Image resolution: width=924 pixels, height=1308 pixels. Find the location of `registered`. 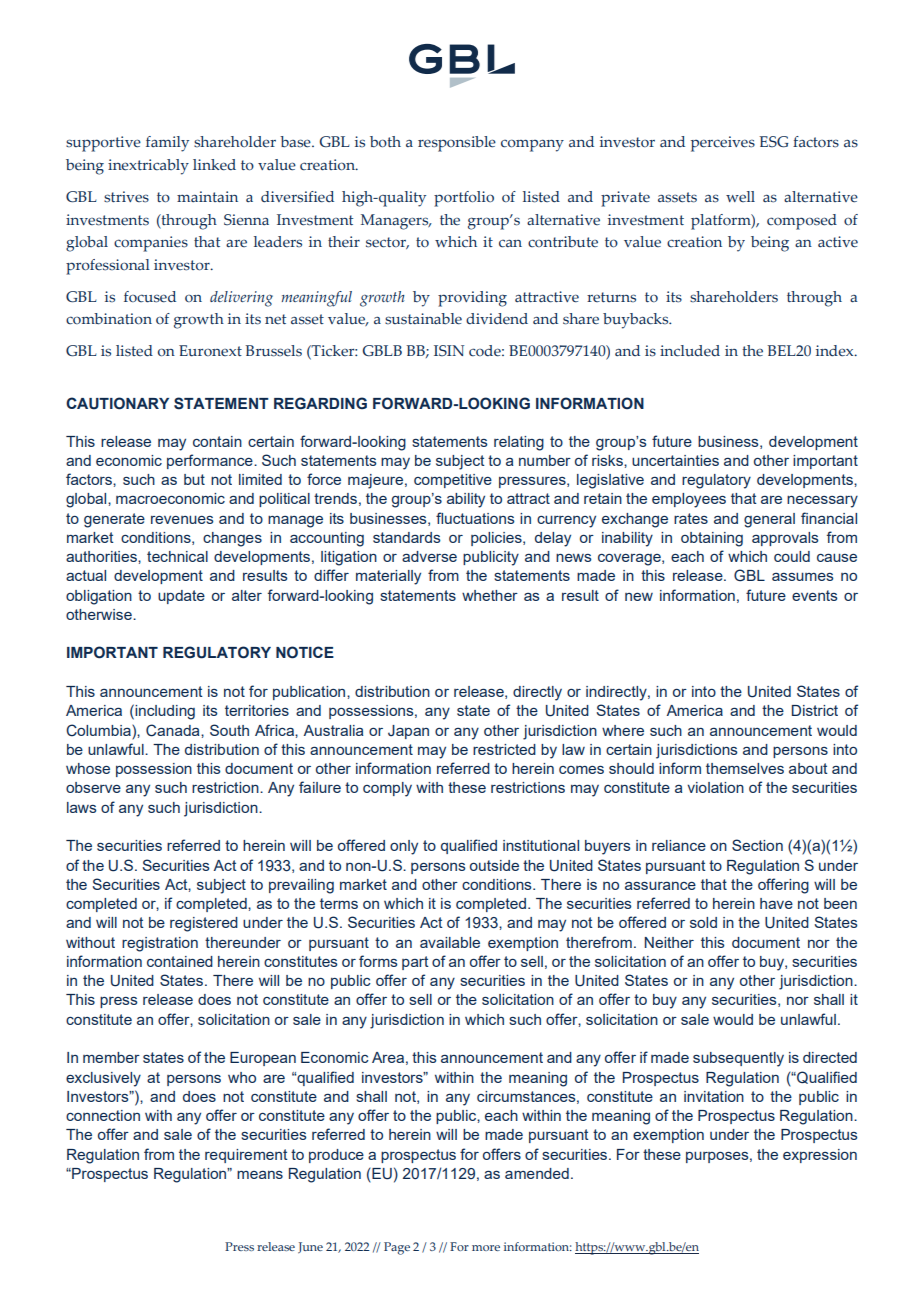

registered is located at coordinates (204, 924).
